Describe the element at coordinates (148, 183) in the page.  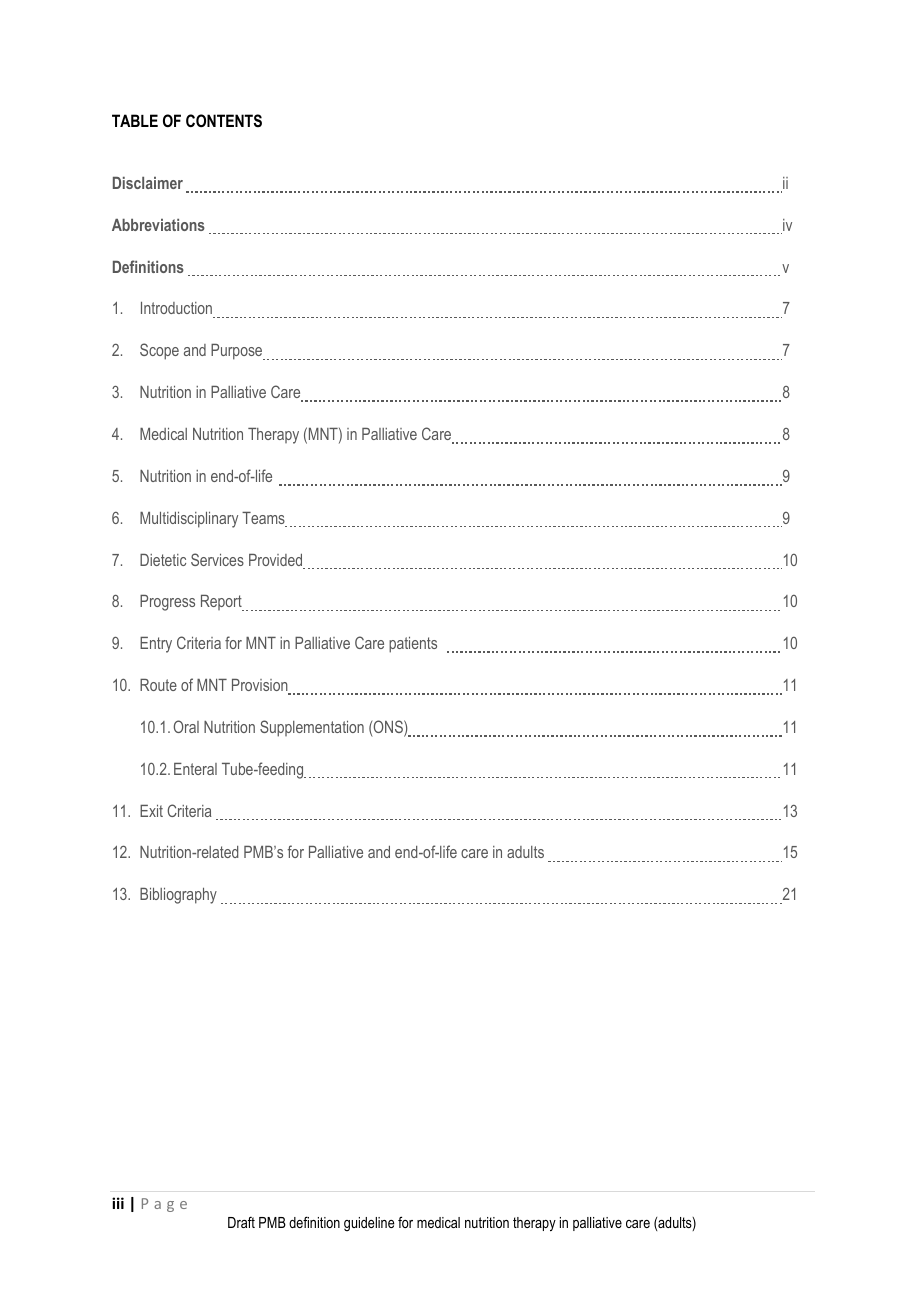
I see `Disclaimer` at that location.
